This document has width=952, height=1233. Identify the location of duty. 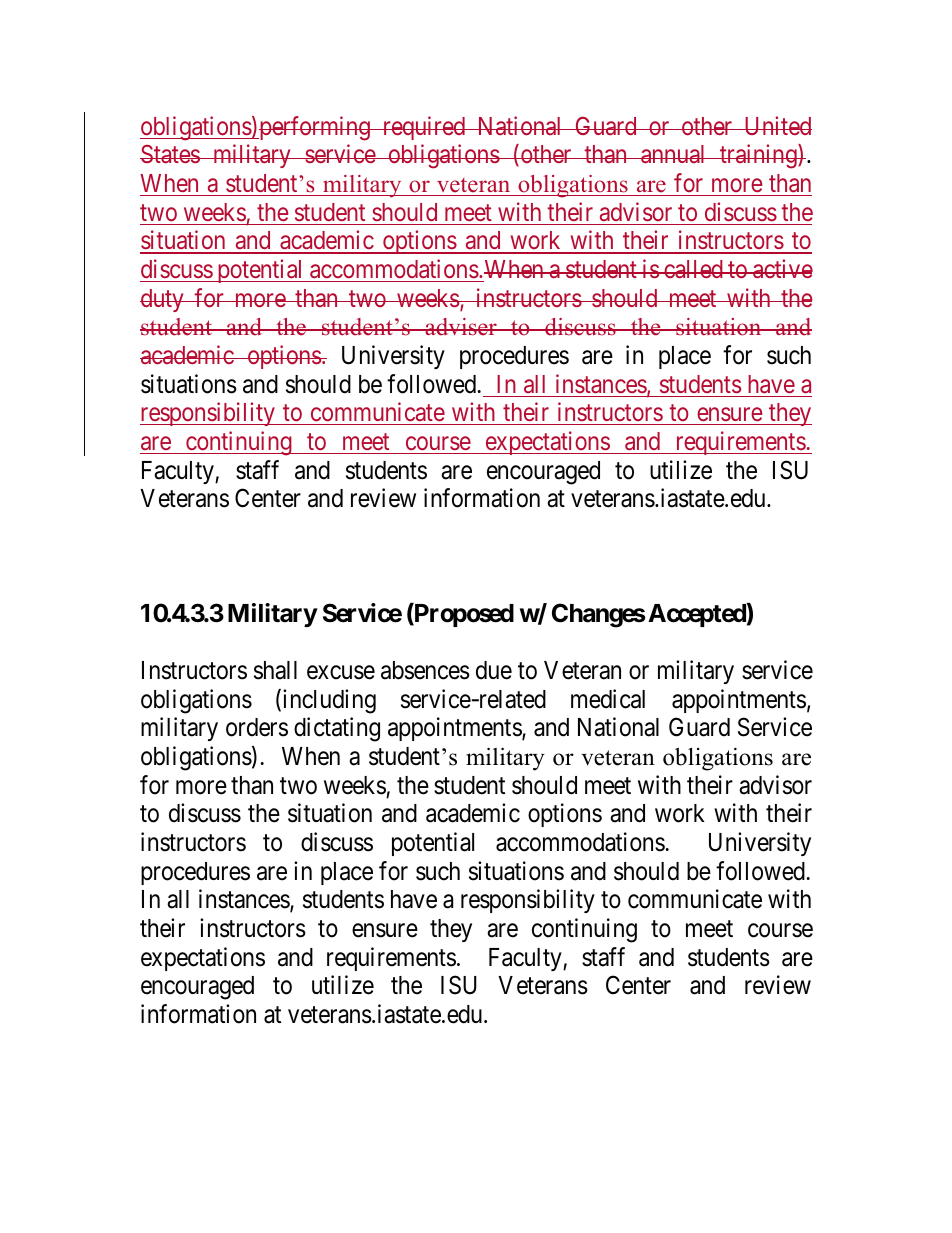
(163, 300).
